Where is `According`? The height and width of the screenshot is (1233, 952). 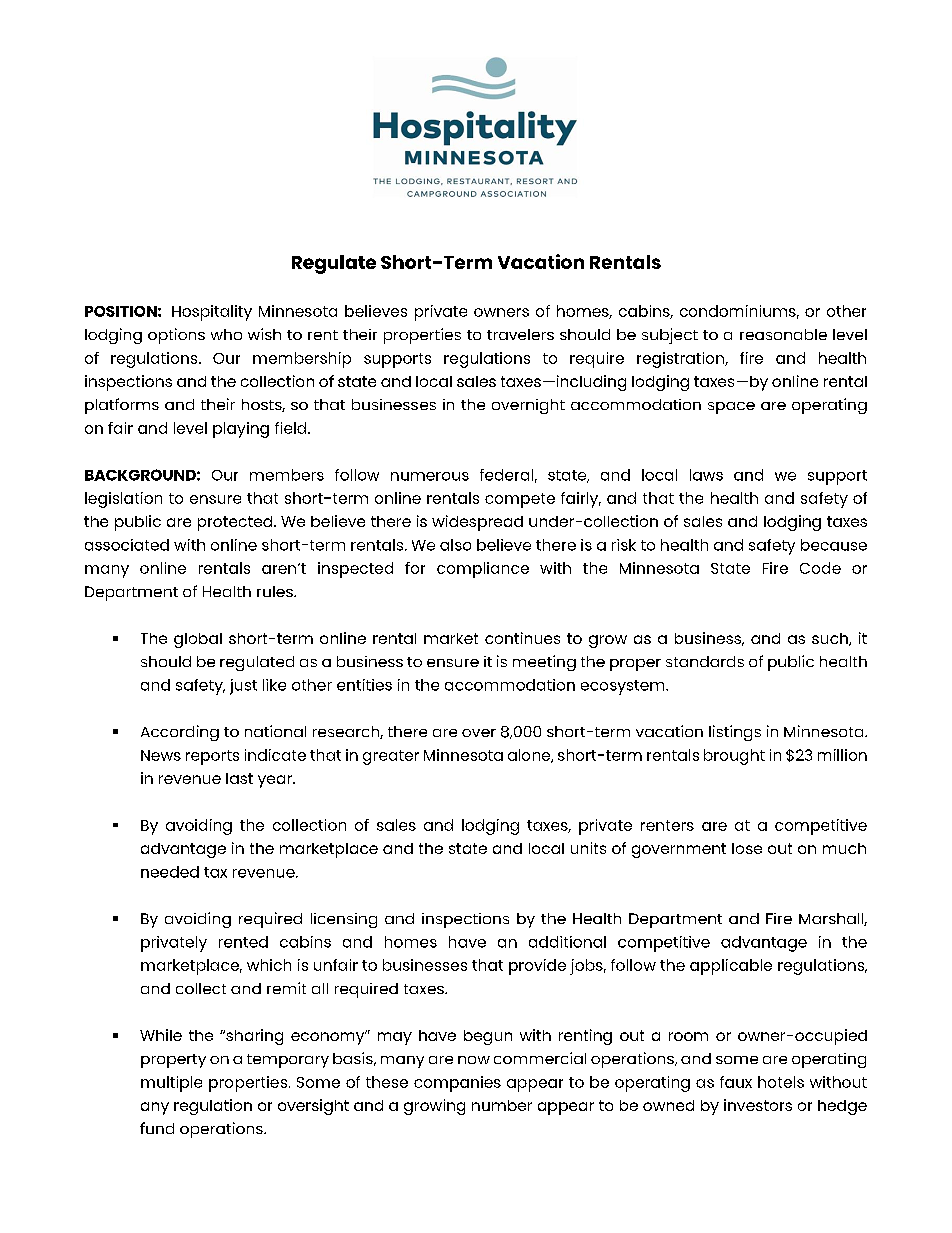 According is located at coordinates (180, 733).
